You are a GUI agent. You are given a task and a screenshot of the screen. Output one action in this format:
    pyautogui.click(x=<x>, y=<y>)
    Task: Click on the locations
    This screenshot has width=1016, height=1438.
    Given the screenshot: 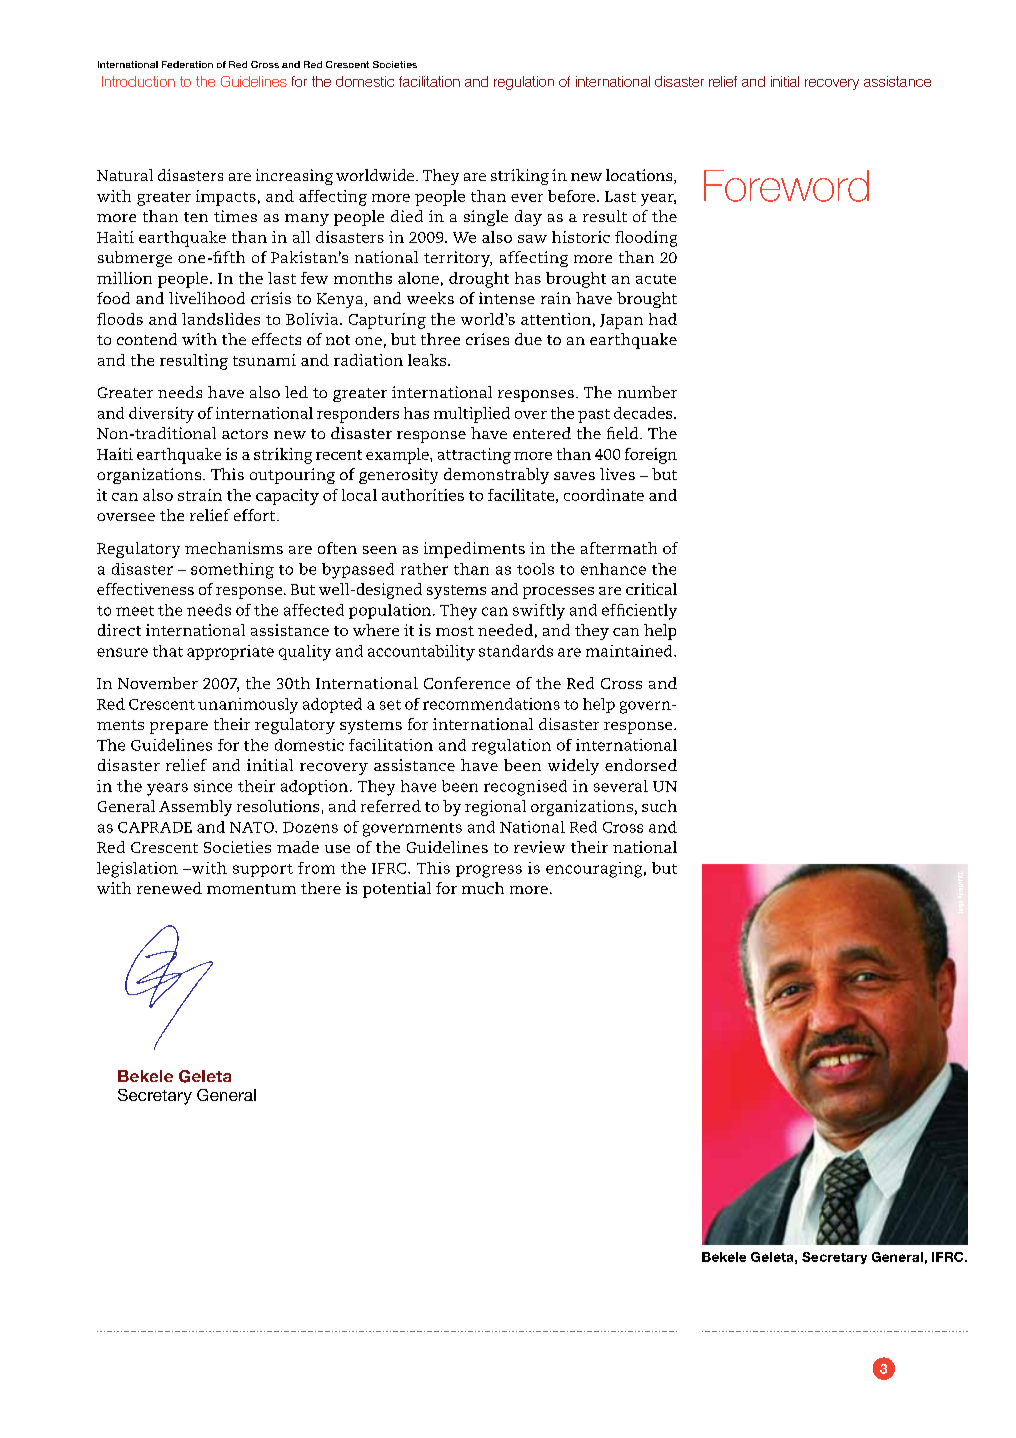 What is the action you would take?
    pyautogui.click(x=640, y=176)
